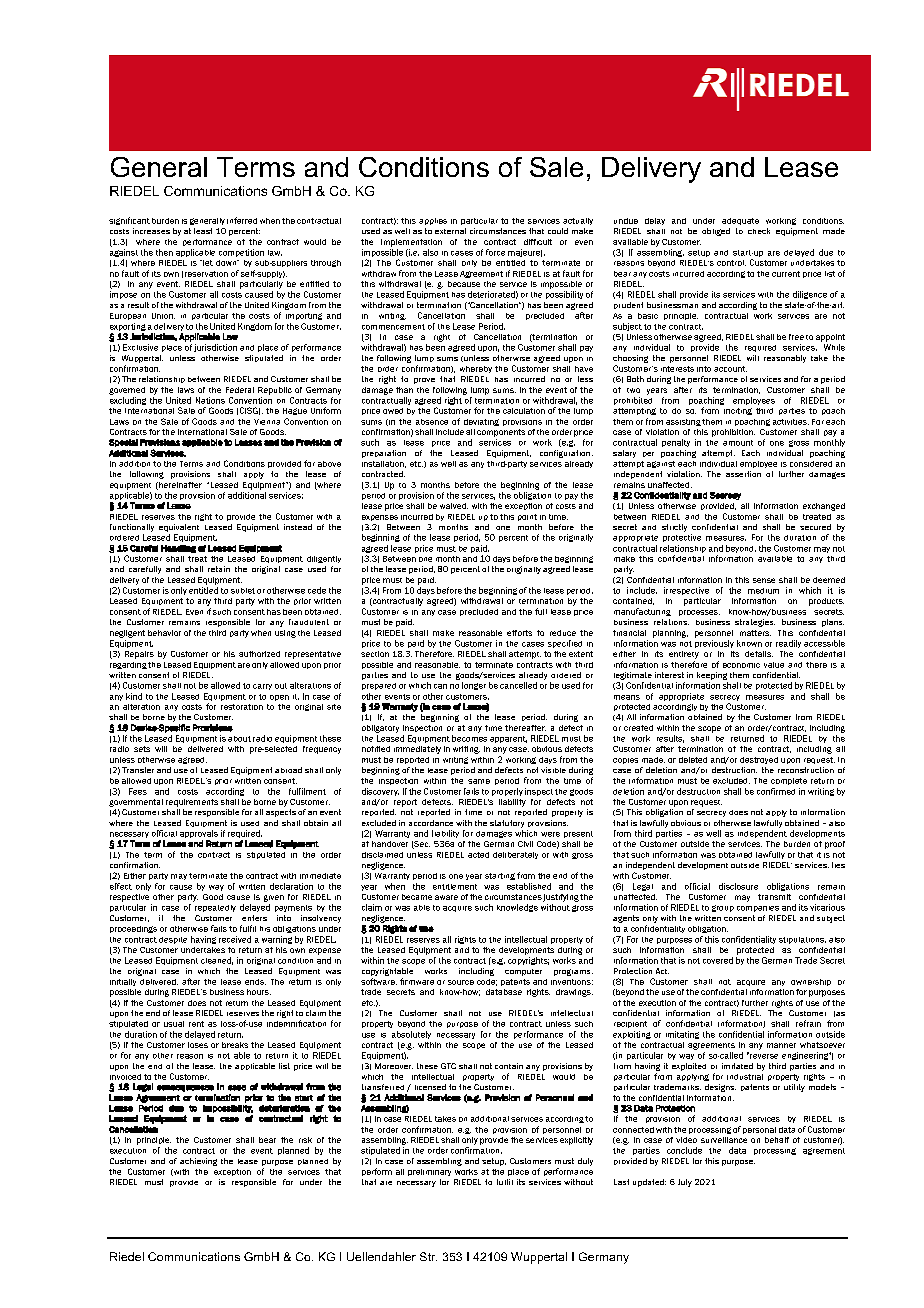 Image resolution: width=924 pixels, height=1308 pixels. Describe the element at coordinates (758, 909) in the document. I see `companies` at that location.
